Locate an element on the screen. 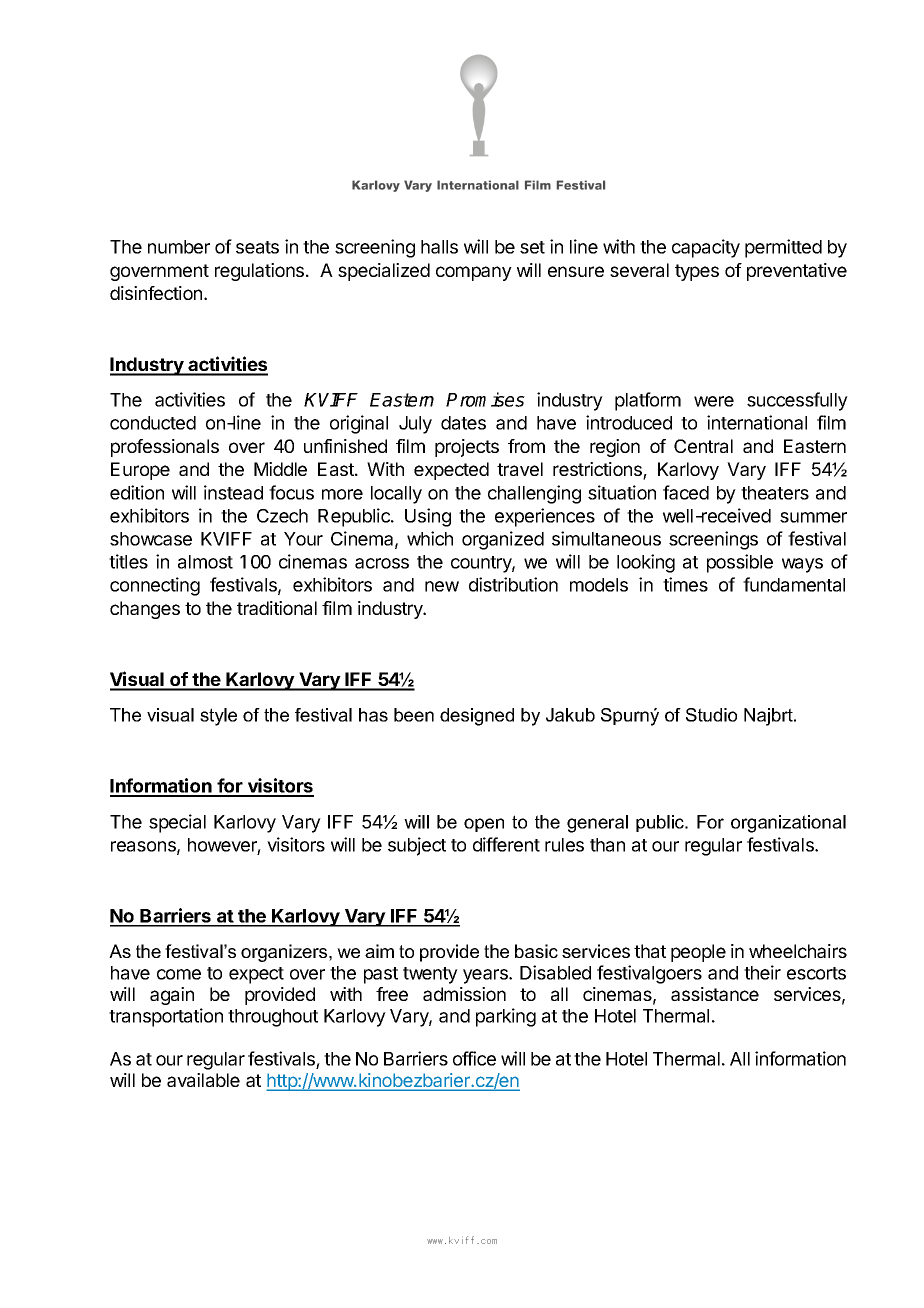  Central is located at coordinates (703, 446).
